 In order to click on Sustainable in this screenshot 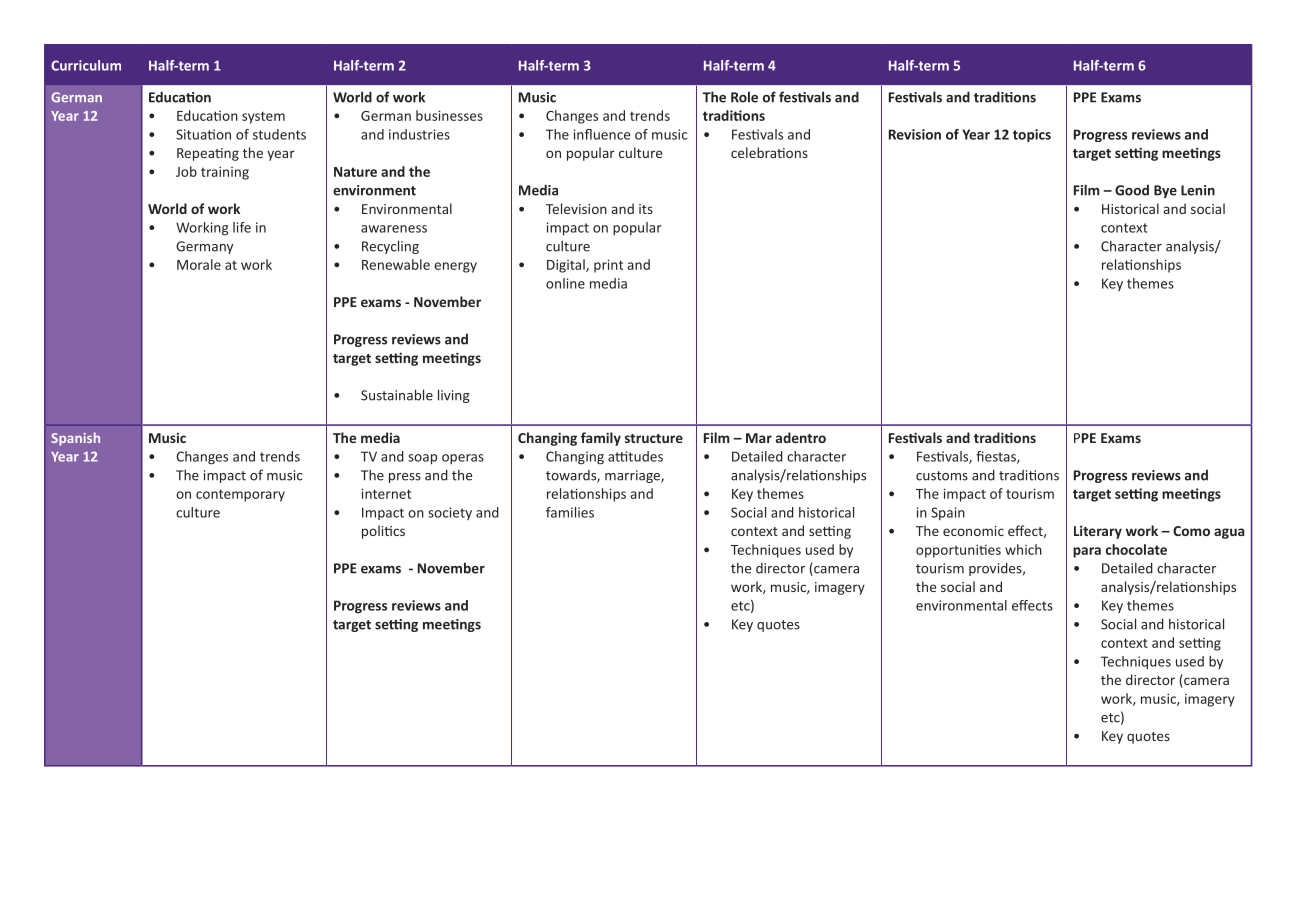, I will do `click(397, 395)`.
